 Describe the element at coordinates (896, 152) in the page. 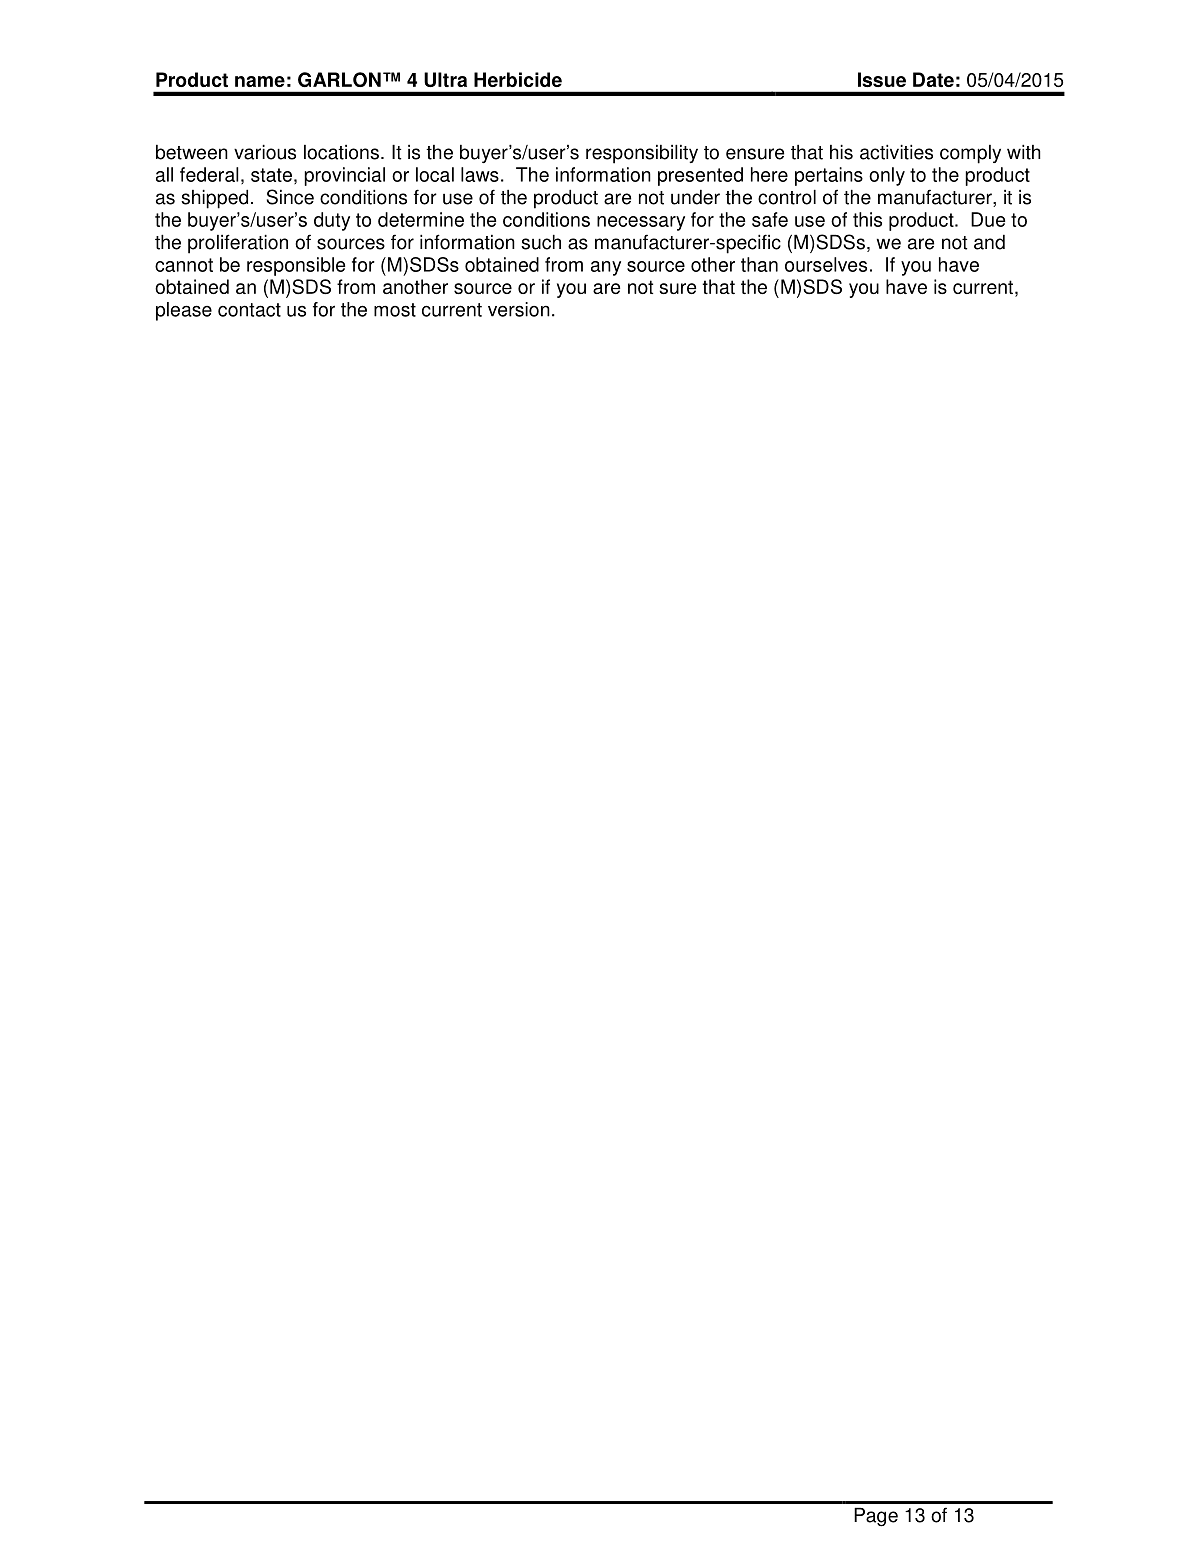

I see `activities` at that location.
